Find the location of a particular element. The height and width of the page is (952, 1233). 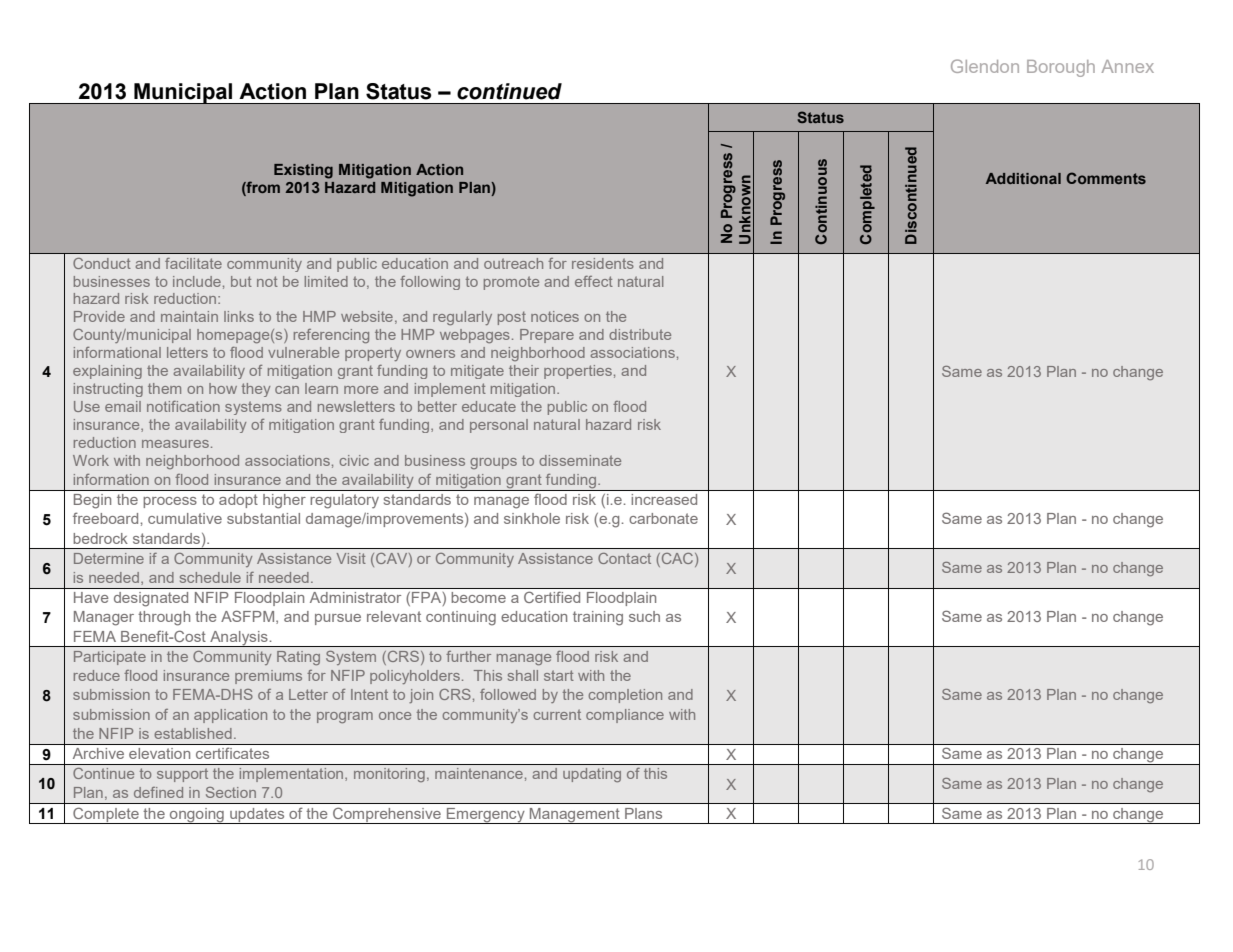

measures is located at coordinates (175, 444).
